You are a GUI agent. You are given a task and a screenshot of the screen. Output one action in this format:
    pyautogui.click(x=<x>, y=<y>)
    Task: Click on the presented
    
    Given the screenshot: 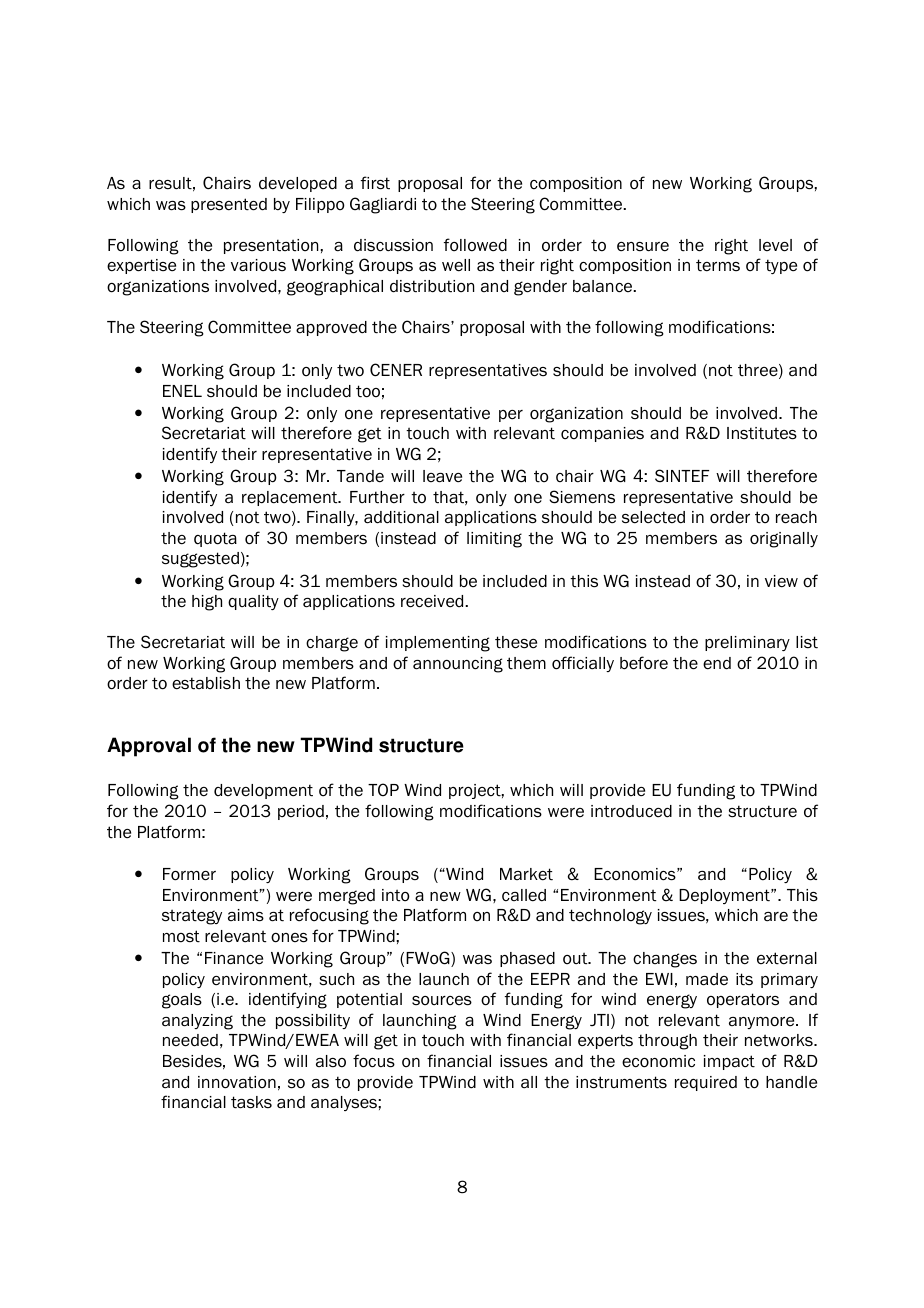 What is the action you would take?
    pyautogui.click(x=229, y=205)
